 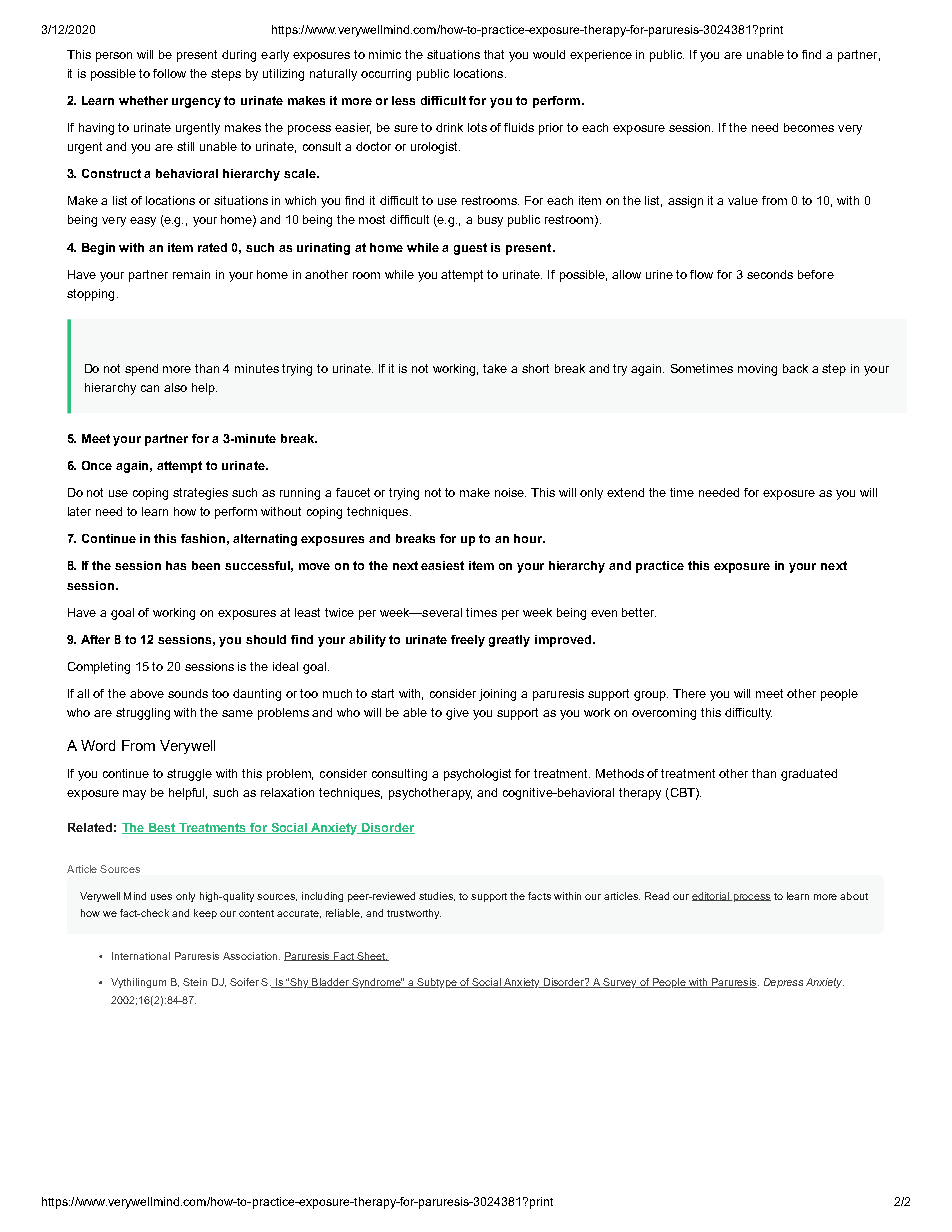 I want to click on follow, so click(x=169, y=73).
